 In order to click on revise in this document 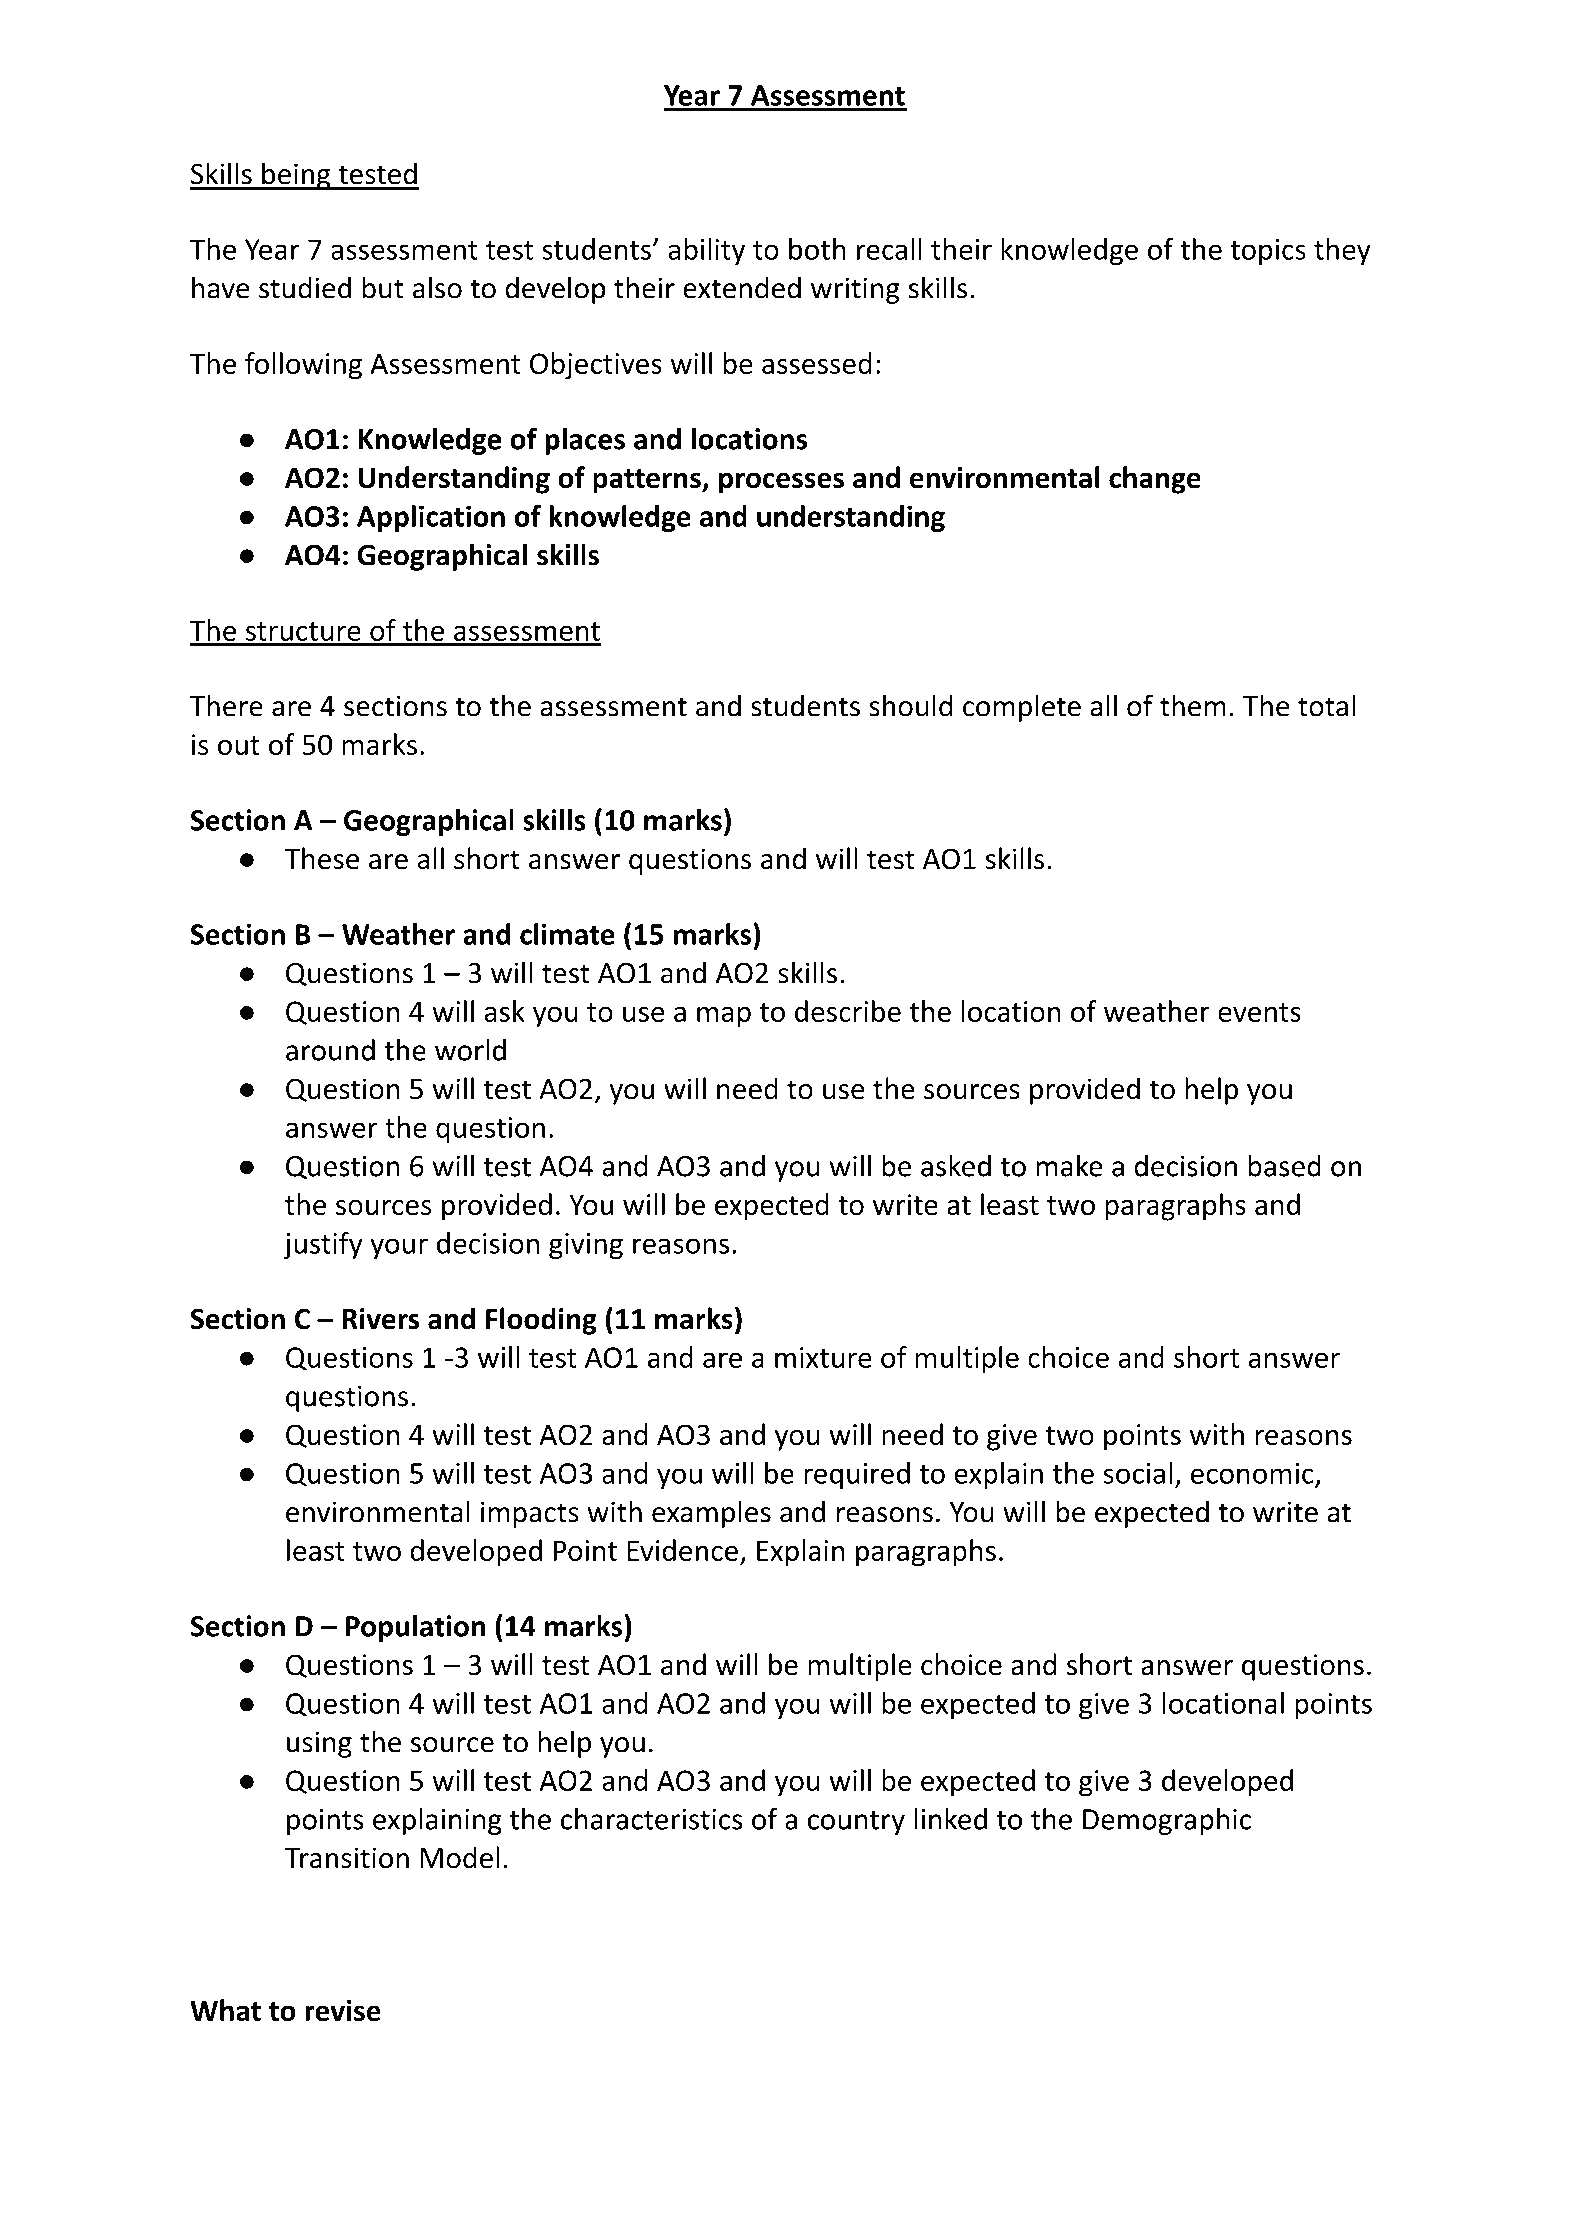, I will do `click(343, 2010)`.
